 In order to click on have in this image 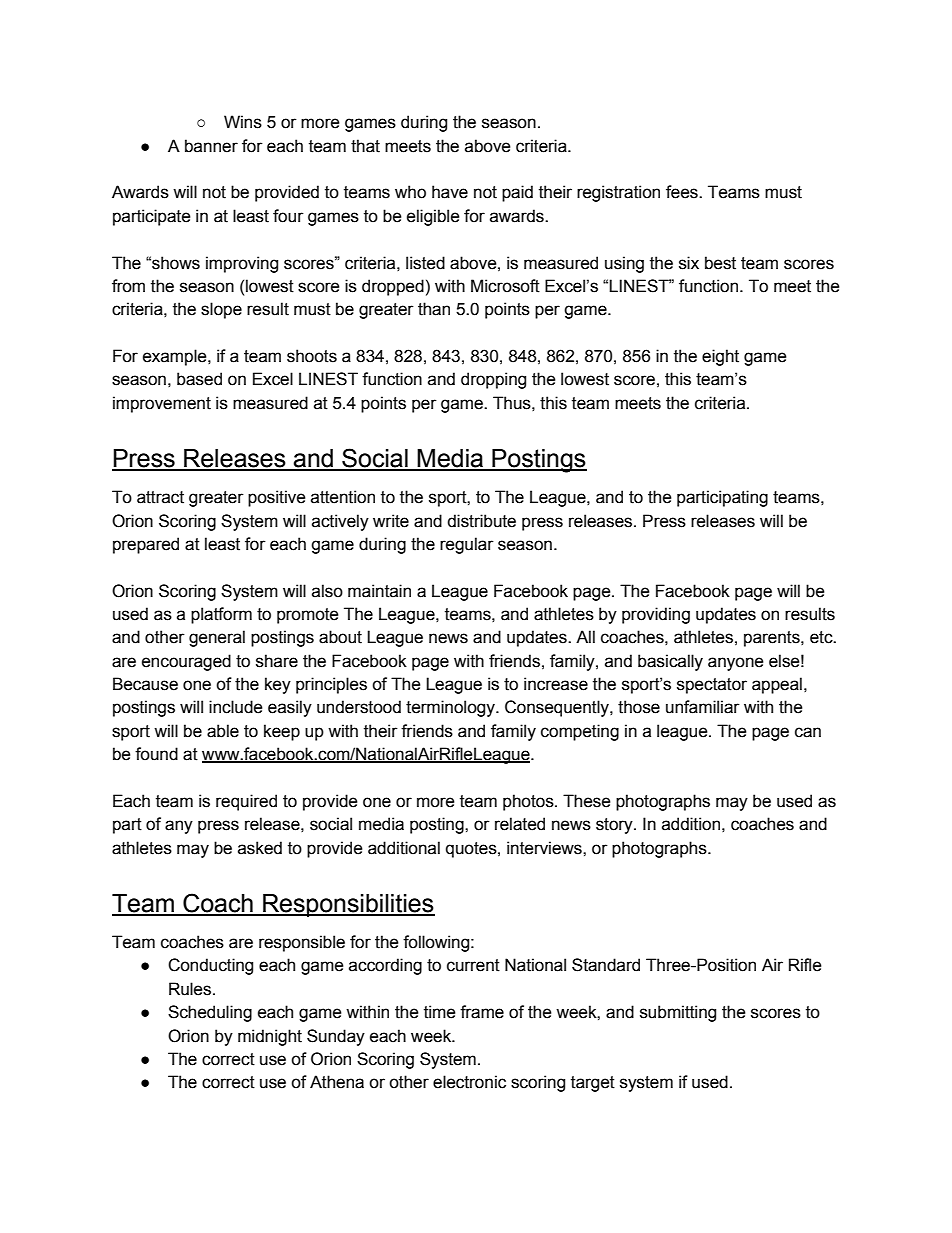, I will do `click(450, 192)`.
